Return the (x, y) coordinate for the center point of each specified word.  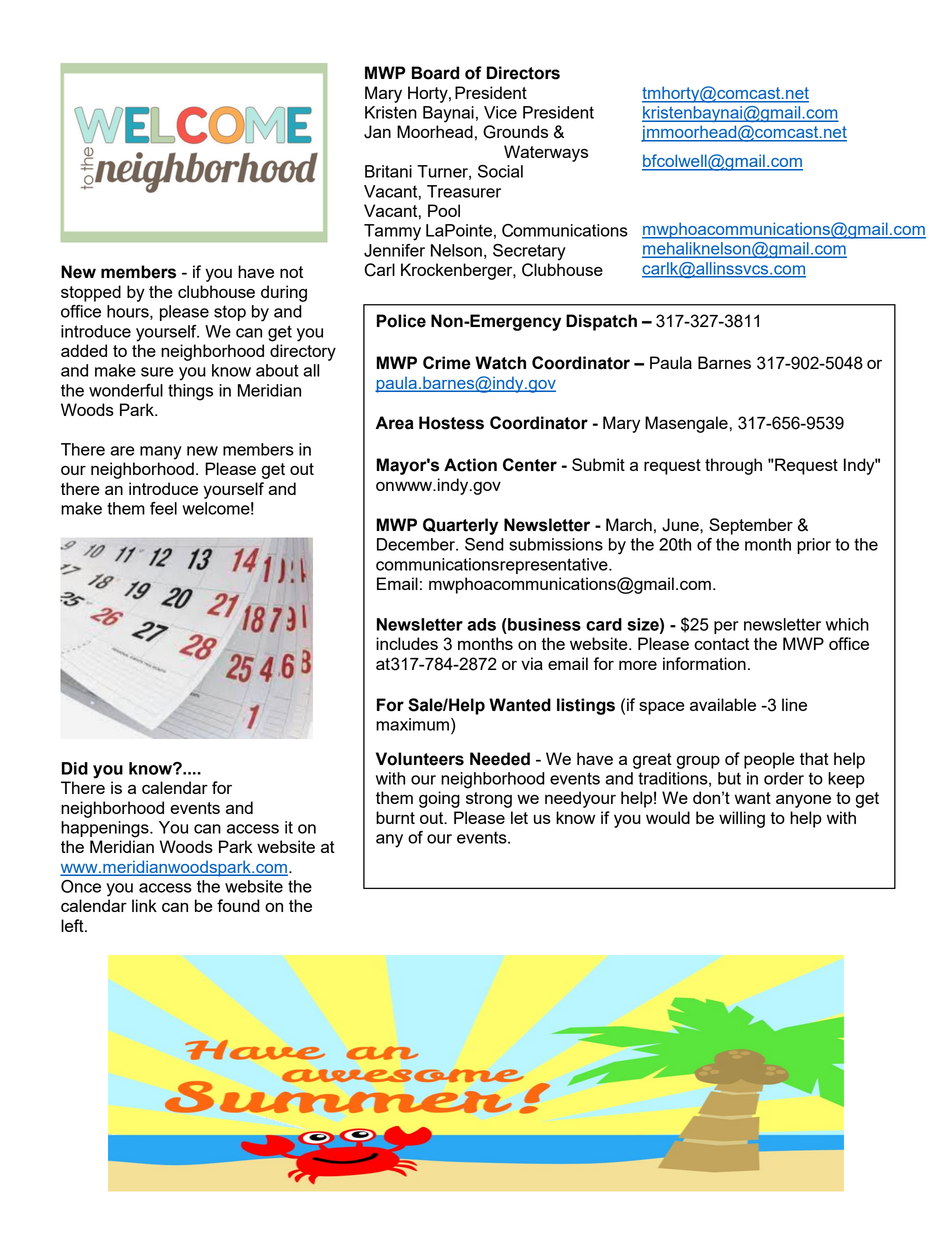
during (284, 293)
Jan (377, 132)
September (751, 526)
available (723, 704)
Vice (500, 112)
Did (75, 768)
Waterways (546, 153)
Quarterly (460, 526)
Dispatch (601, 322)
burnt (395, 817)
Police (401, 321)
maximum (412, 724)
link (144, 905)
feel (163, 508)
